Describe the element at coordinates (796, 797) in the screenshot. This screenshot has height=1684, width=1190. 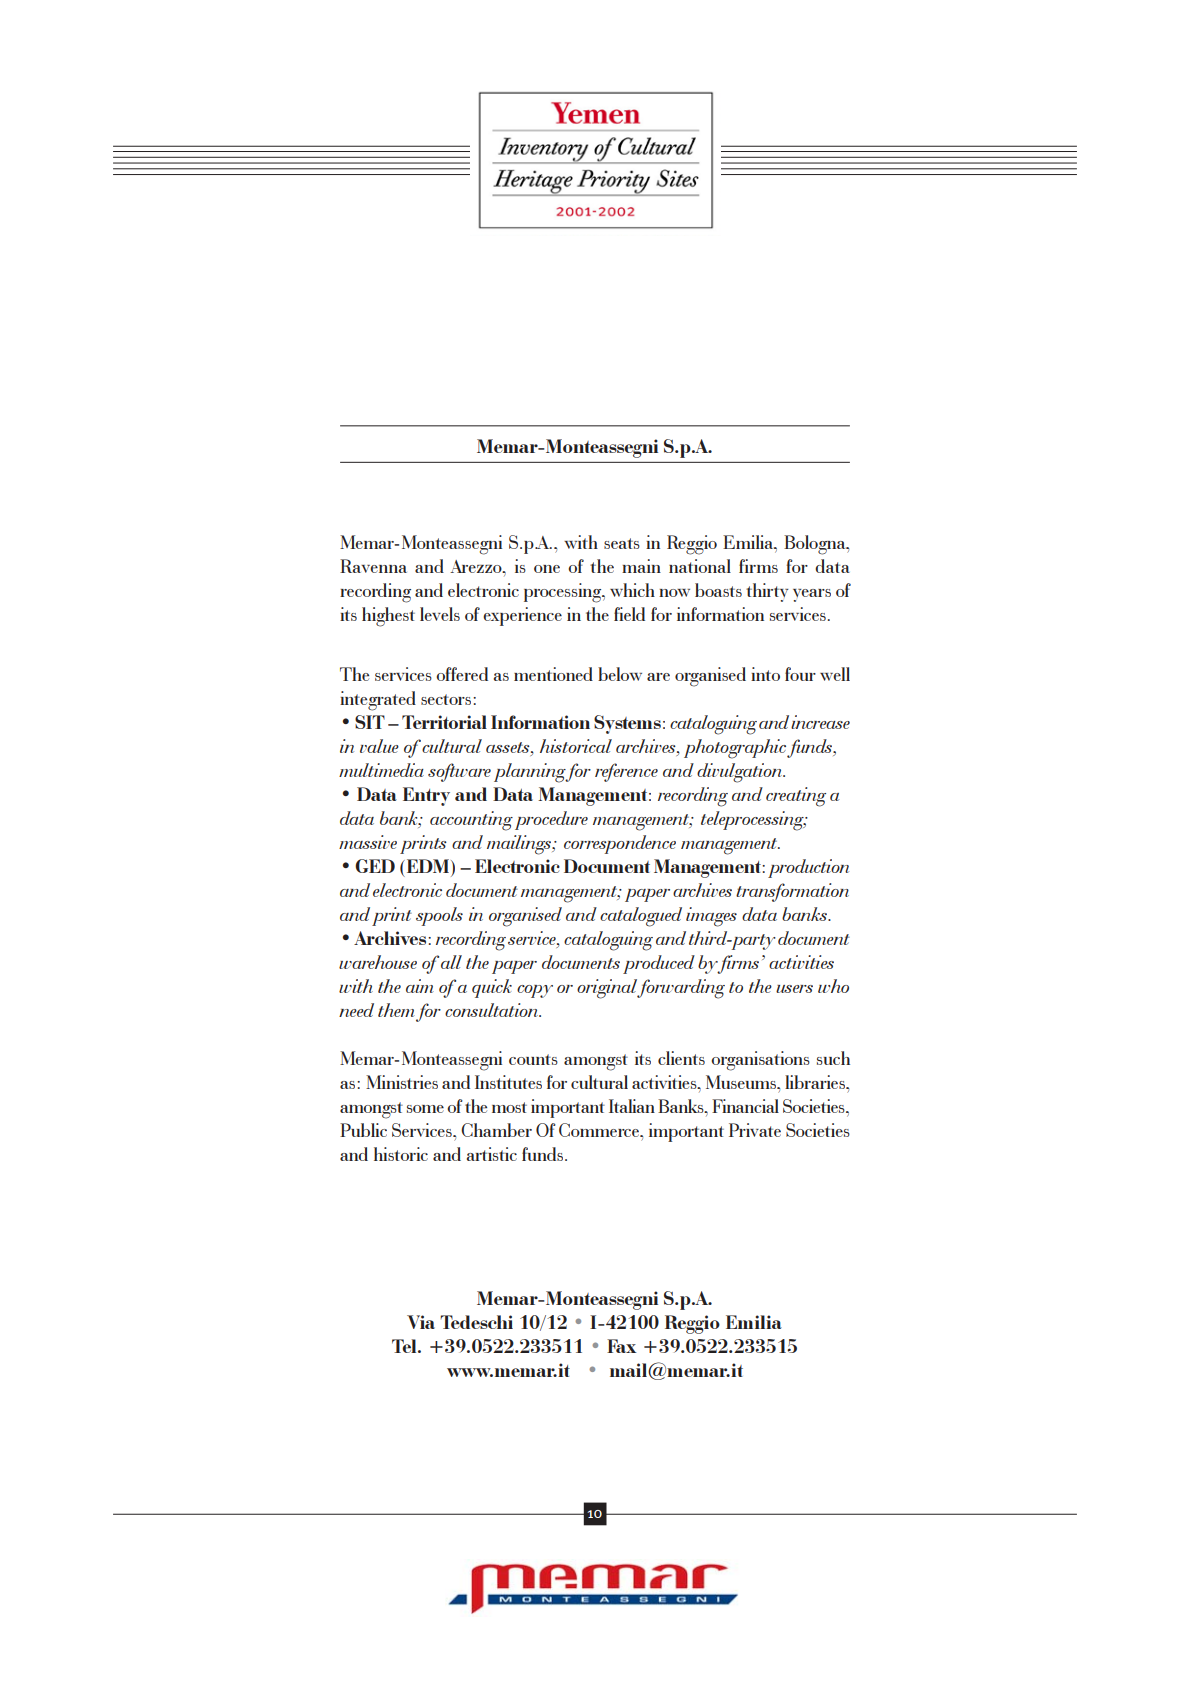
I see `creating` at that location.
